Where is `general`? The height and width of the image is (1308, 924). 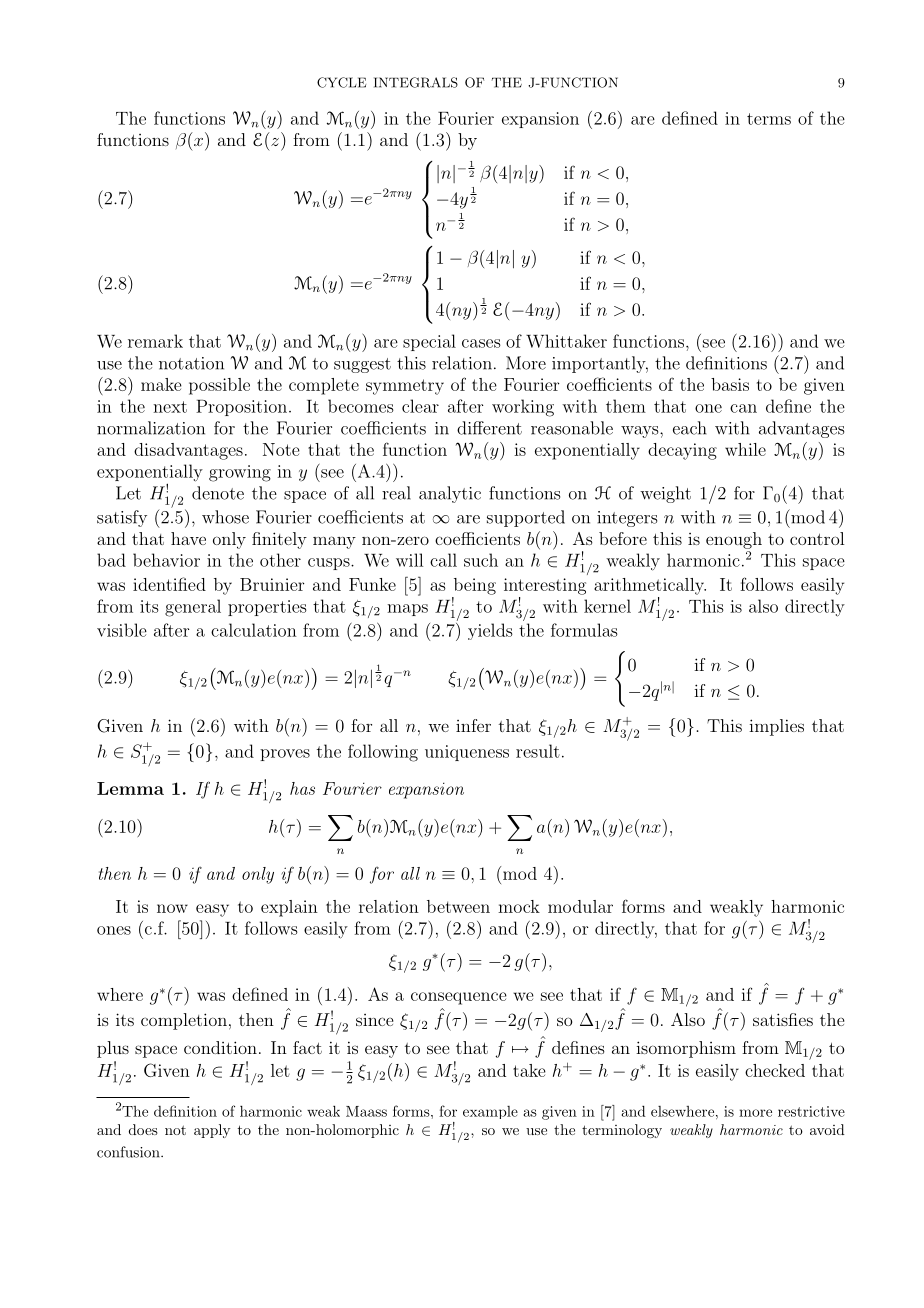
general is located at coordinates (193, 608).
